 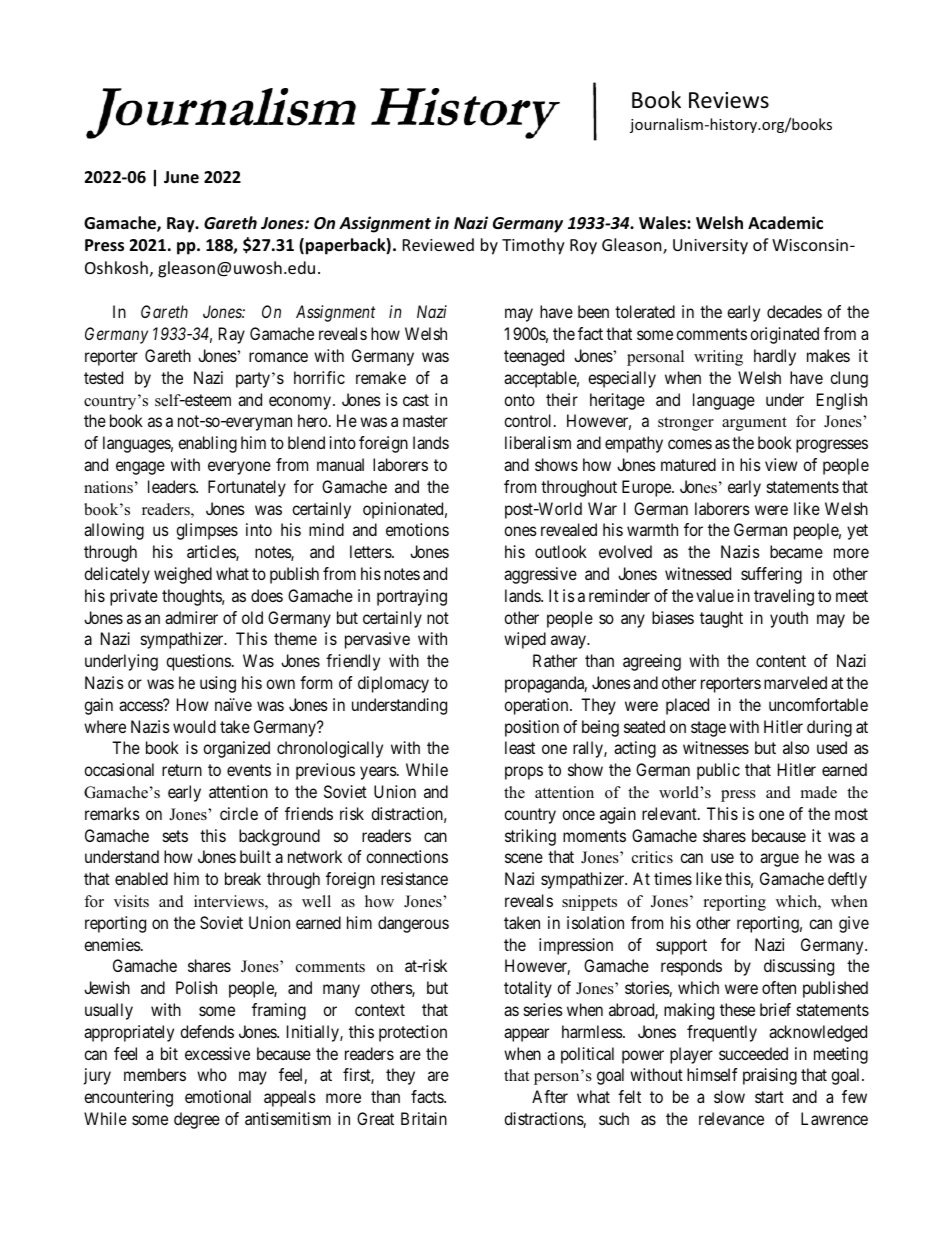 I want to click on Britain, so click(x=424, y=1118).
